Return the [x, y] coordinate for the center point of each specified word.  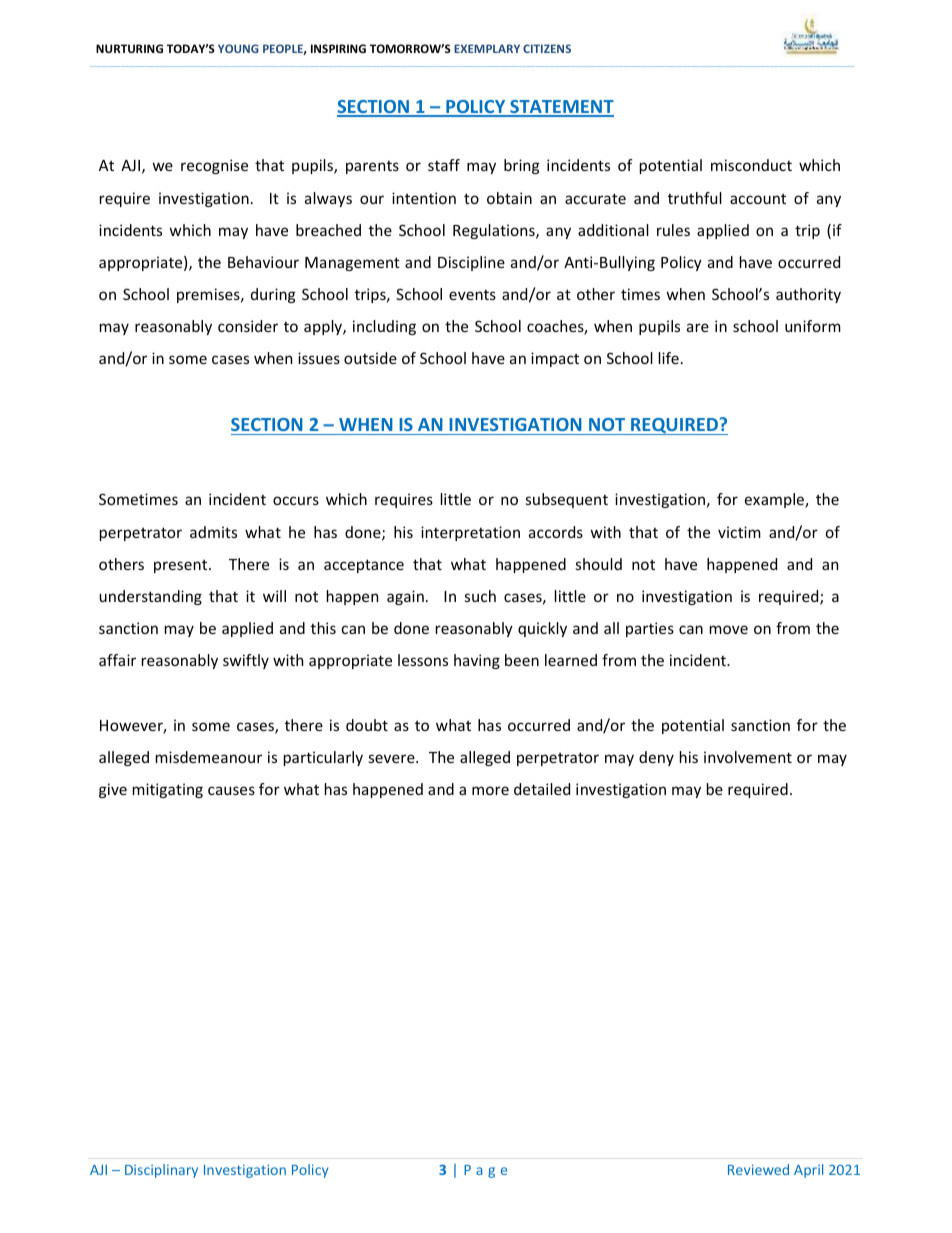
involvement [748, 757]
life [669, 358]
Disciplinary [161, 1171]
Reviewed [758, 1169]
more [490, 790]
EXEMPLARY [487, 48]
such [480, 596]
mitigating [168, 790]
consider [248, 326]
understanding [150, 597]
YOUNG [238, 48]
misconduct [751, 165]
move [729, 629]
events [472, 294]
